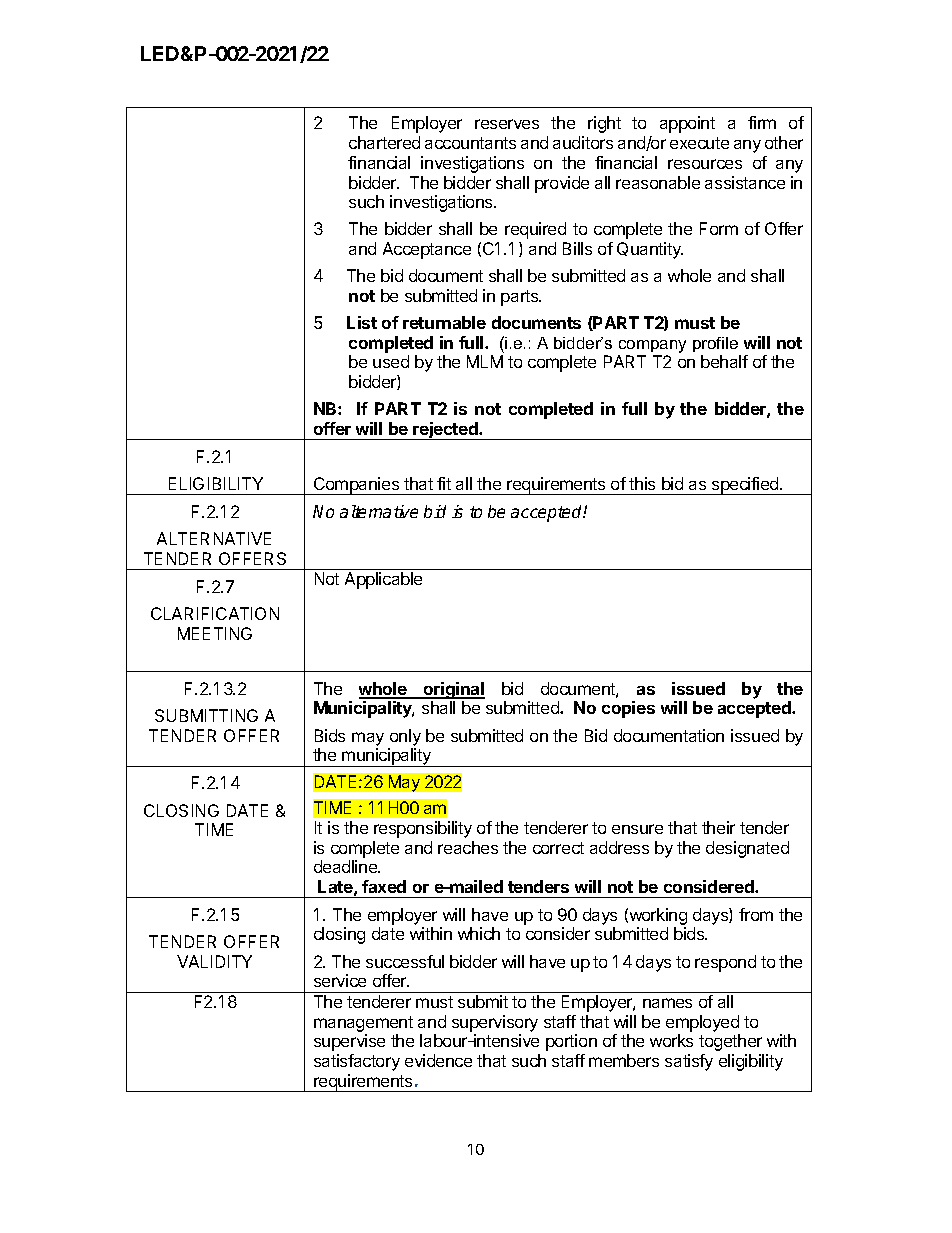 The width and height of the image is (952, 1233). What do you see at coordinates (215, 613) in the image?
I see `CLARIFICATION` at bounding box center [215, 613].
